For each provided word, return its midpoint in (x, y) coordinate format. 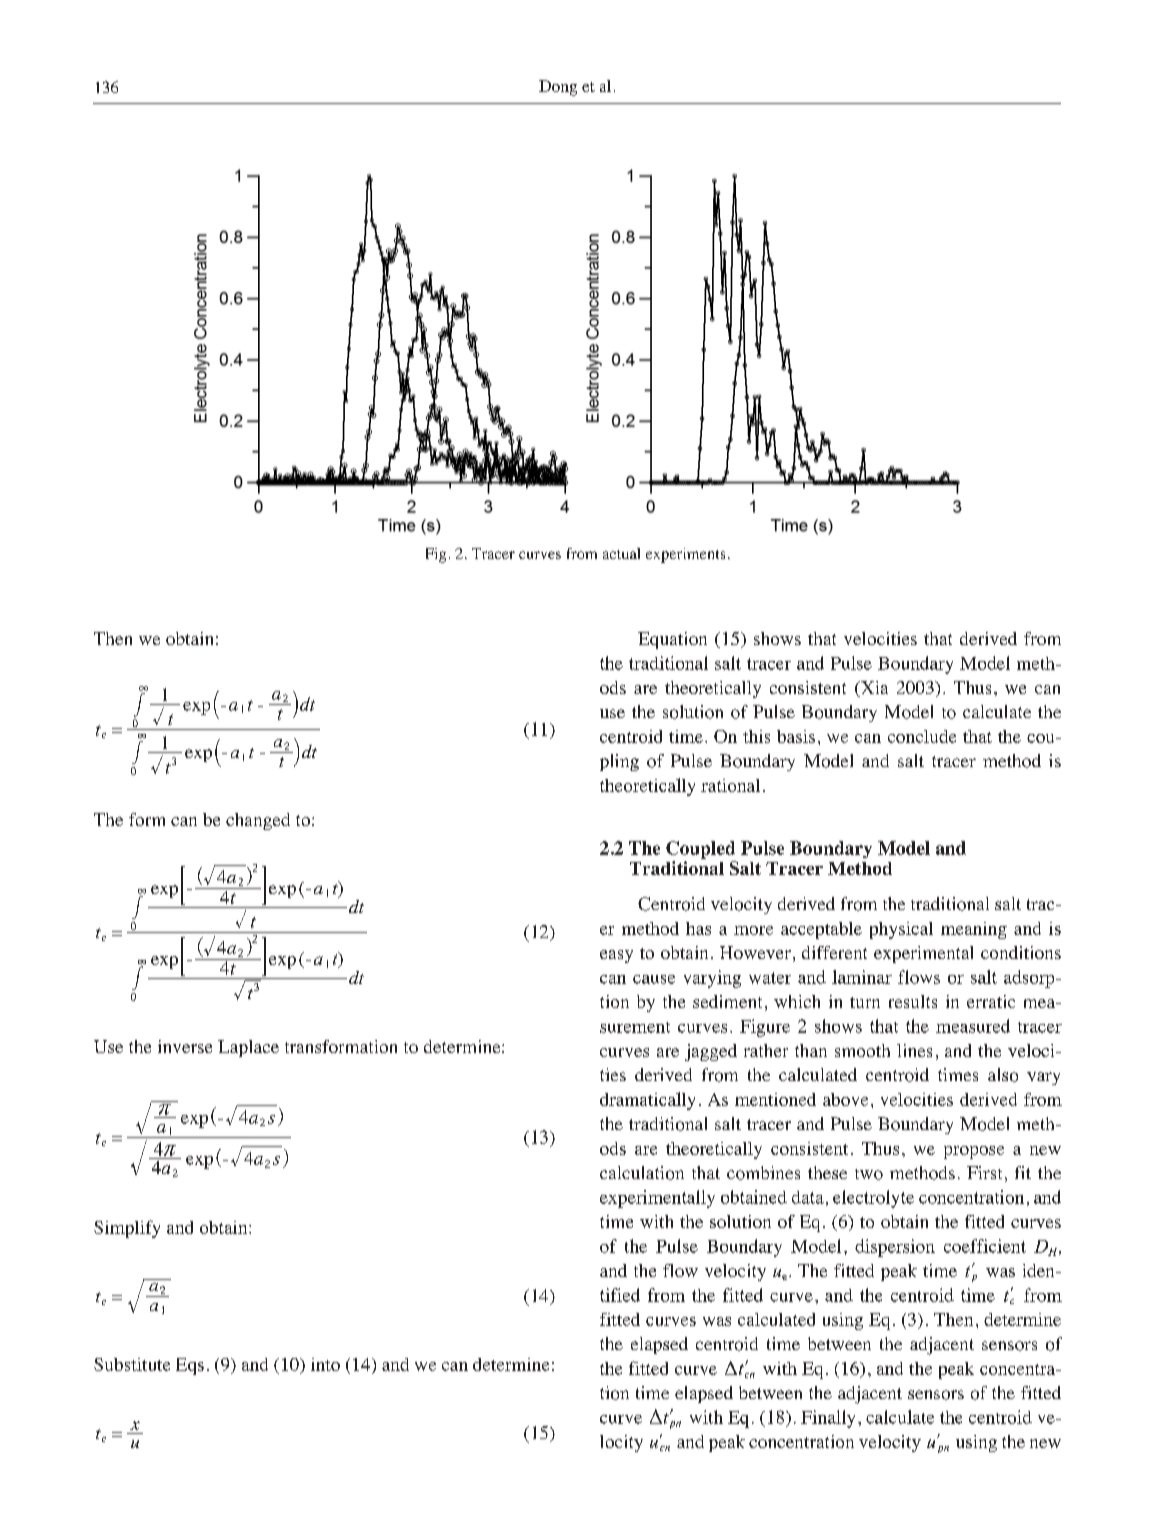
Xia (873, 687)
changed (258, 821)
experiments (685, 555)
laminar (862, 977)
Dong (558, 88)
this (756, 736)
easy (616, 956)
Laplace (248, 1048)
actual (621, 553)
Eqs (190, 1366)
